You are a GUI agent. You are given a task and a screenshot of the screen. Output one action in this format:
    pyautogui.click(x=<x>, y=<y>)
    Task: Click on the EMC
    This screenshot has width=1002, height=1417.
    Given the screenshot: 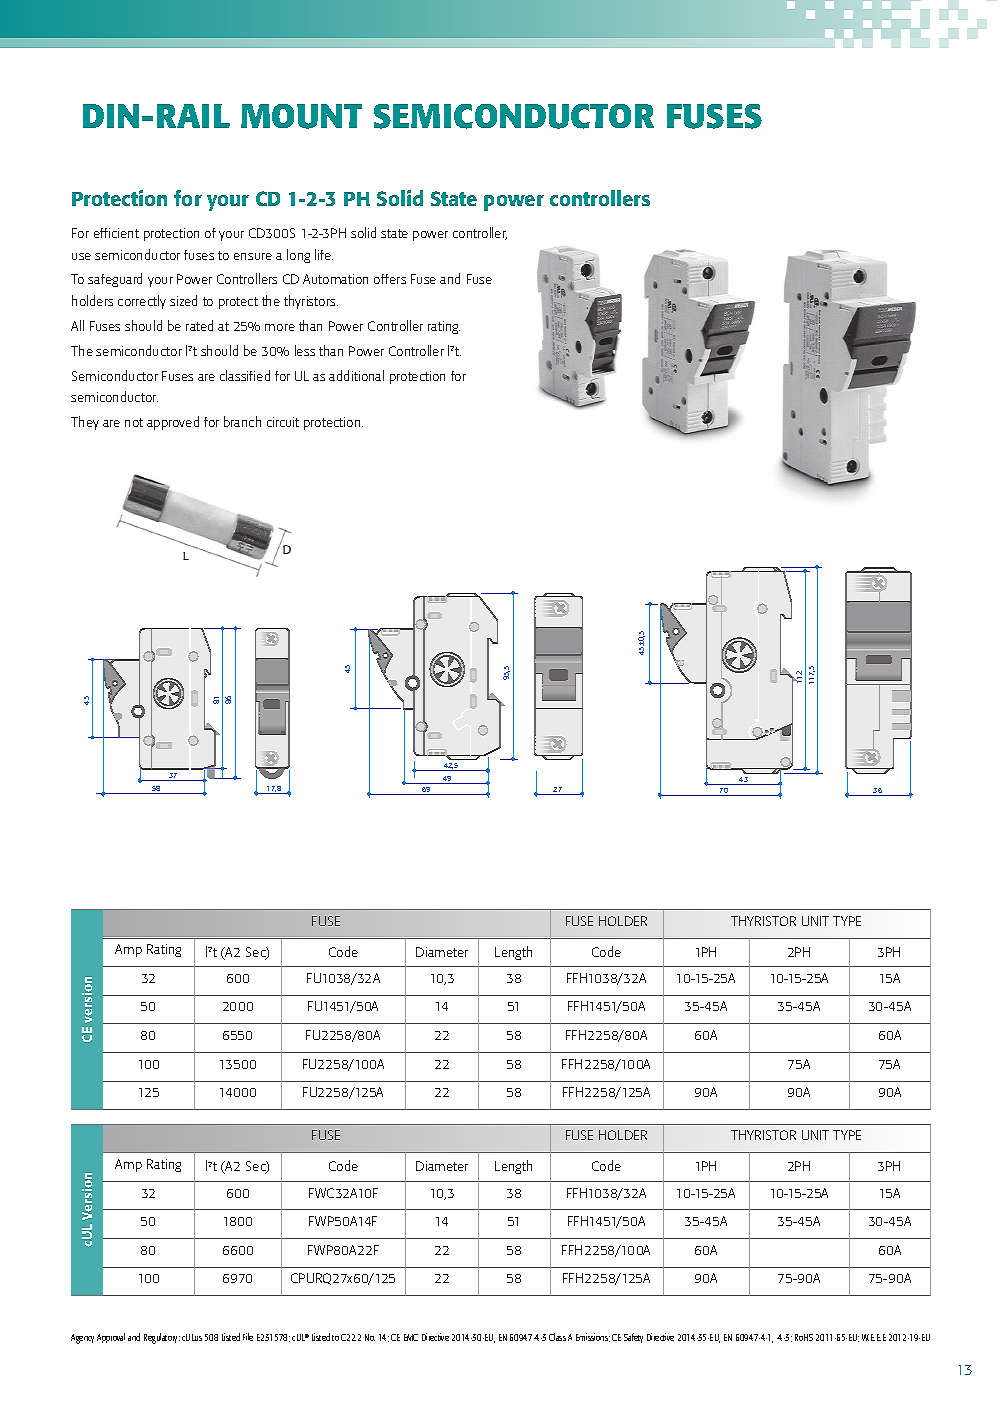 What is the action you would take?
    pyautogui.click(x=411, y=1337)
